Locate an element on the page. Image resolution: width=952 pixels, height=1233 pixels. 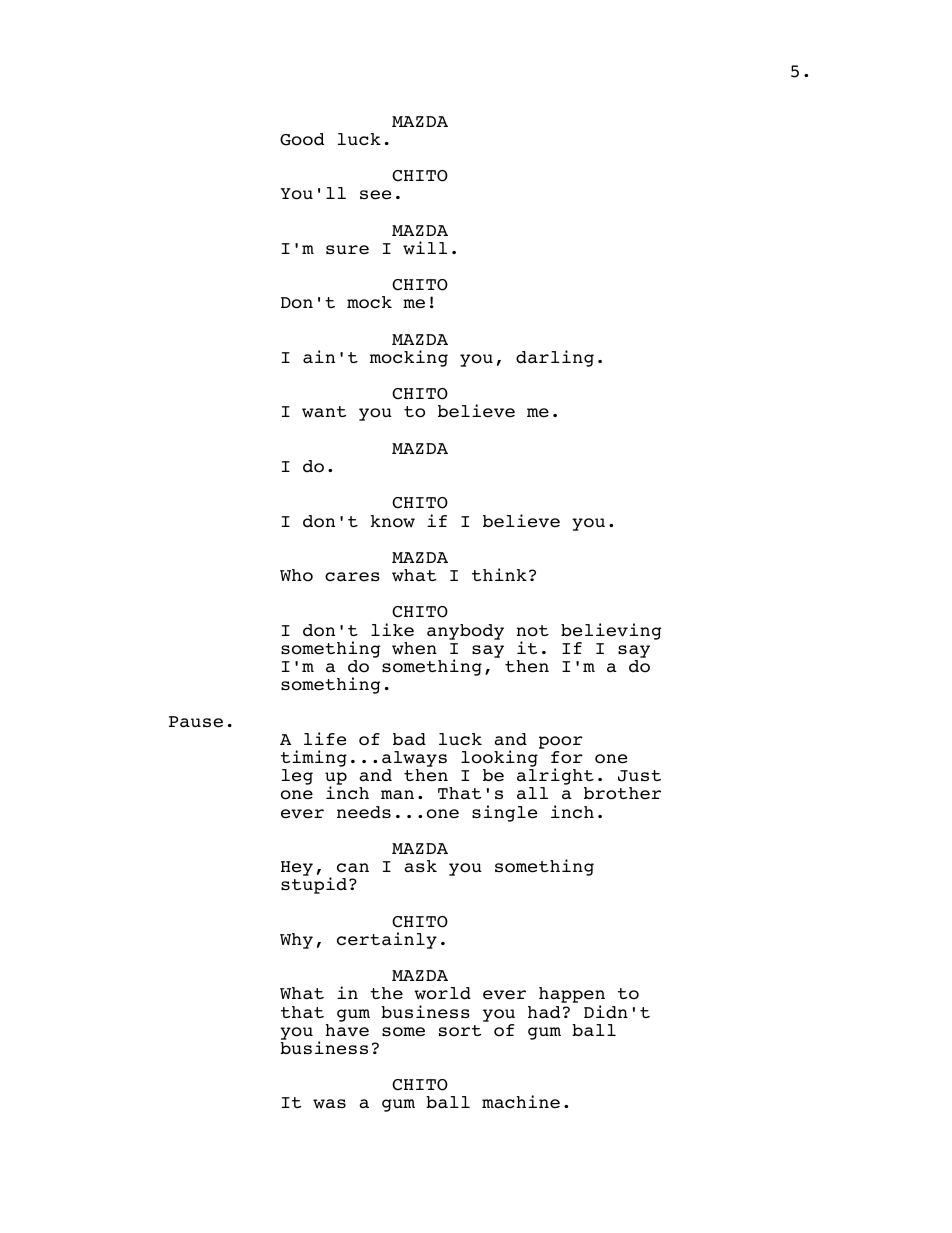
Good is located at coordinates (302, 139).
